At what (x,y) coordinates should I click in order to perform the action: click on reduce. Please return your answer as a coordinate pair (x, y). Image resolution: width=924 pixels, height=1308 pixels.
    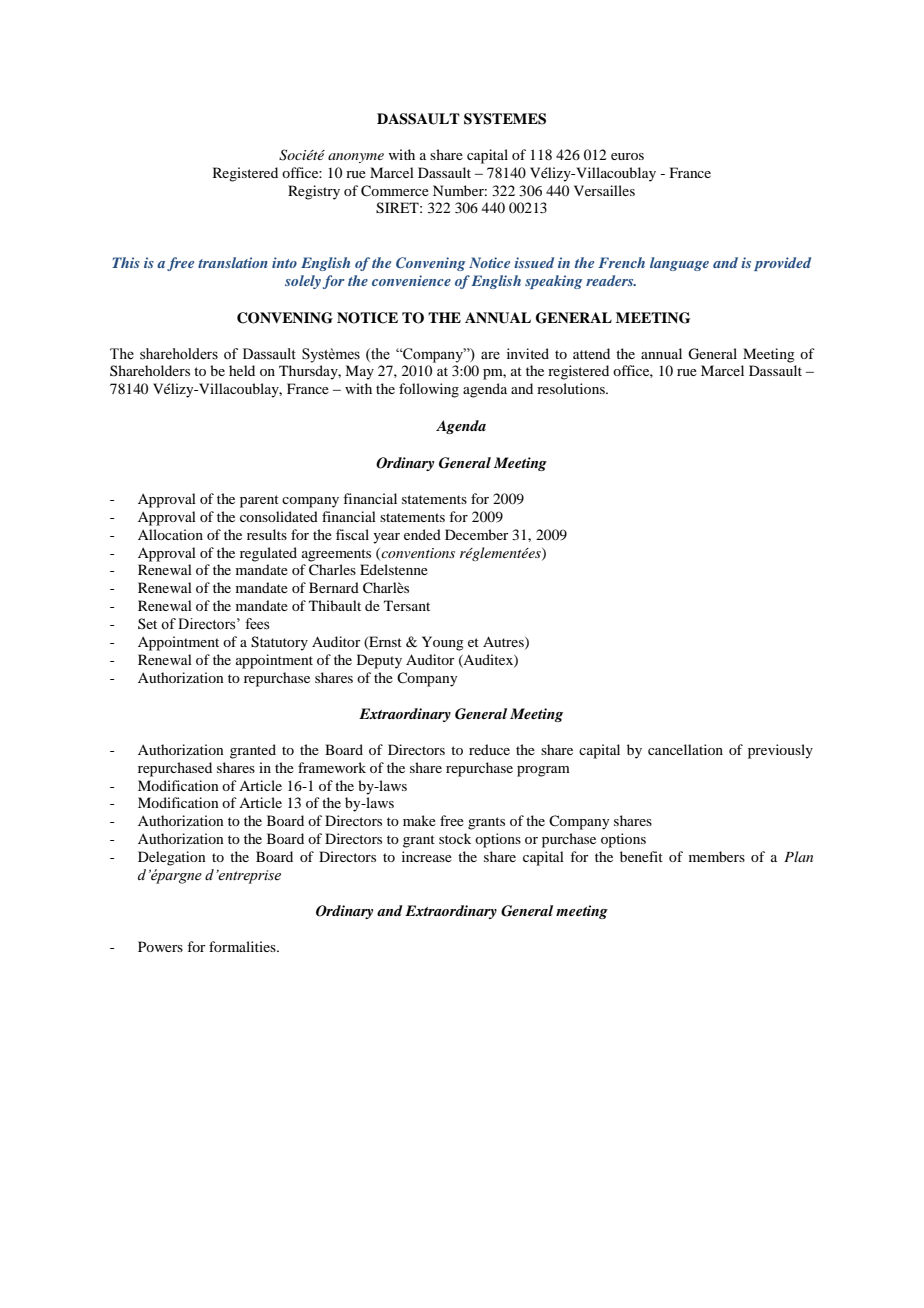
    Looking at the image, I should click on (489, 749).
